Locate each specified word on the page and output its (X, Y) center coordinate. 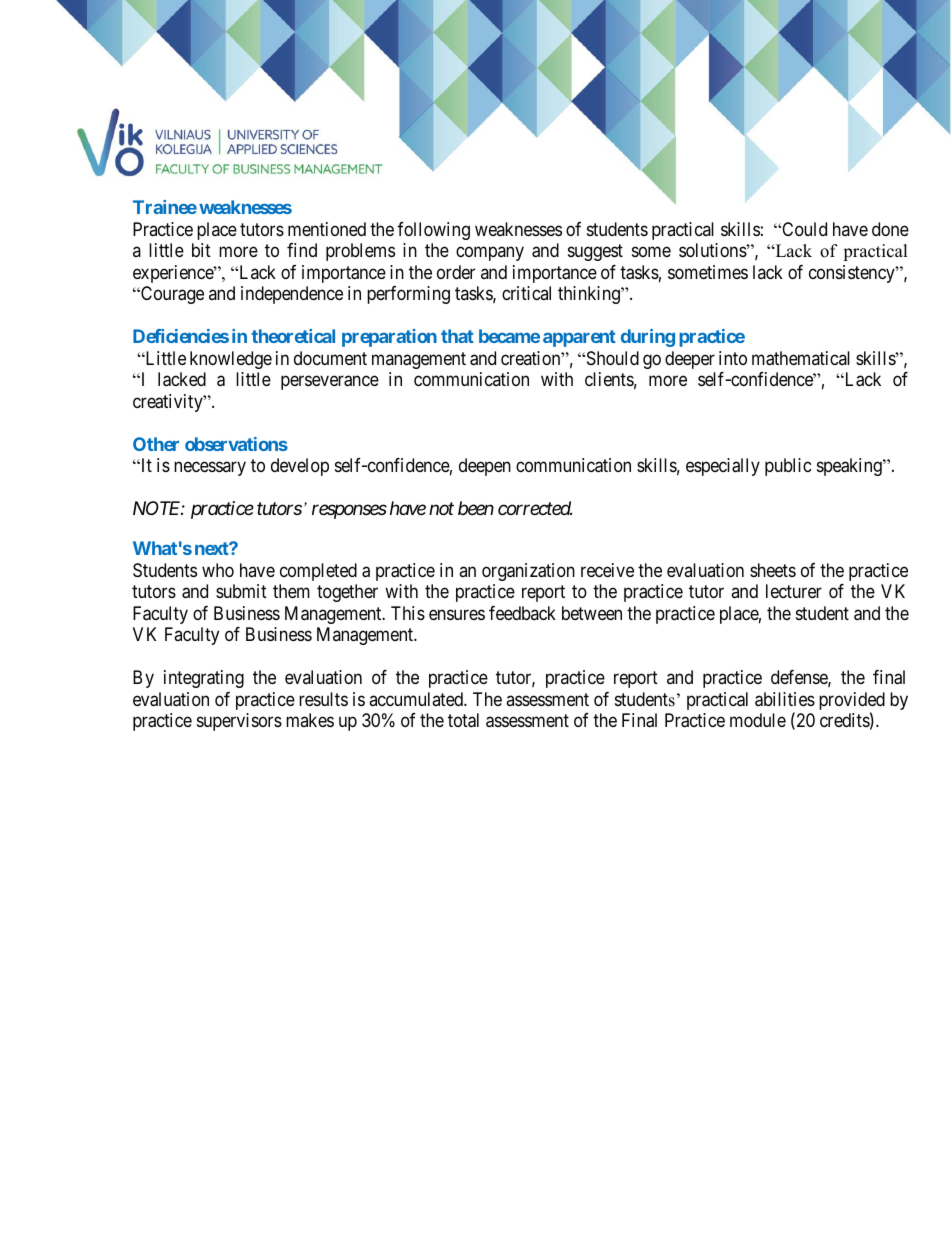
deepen (485, 467)
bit (201, 250)
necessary (210, 469)
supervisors (239, 722)
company (490, 254)
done (890, 229)
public (788, 467)
